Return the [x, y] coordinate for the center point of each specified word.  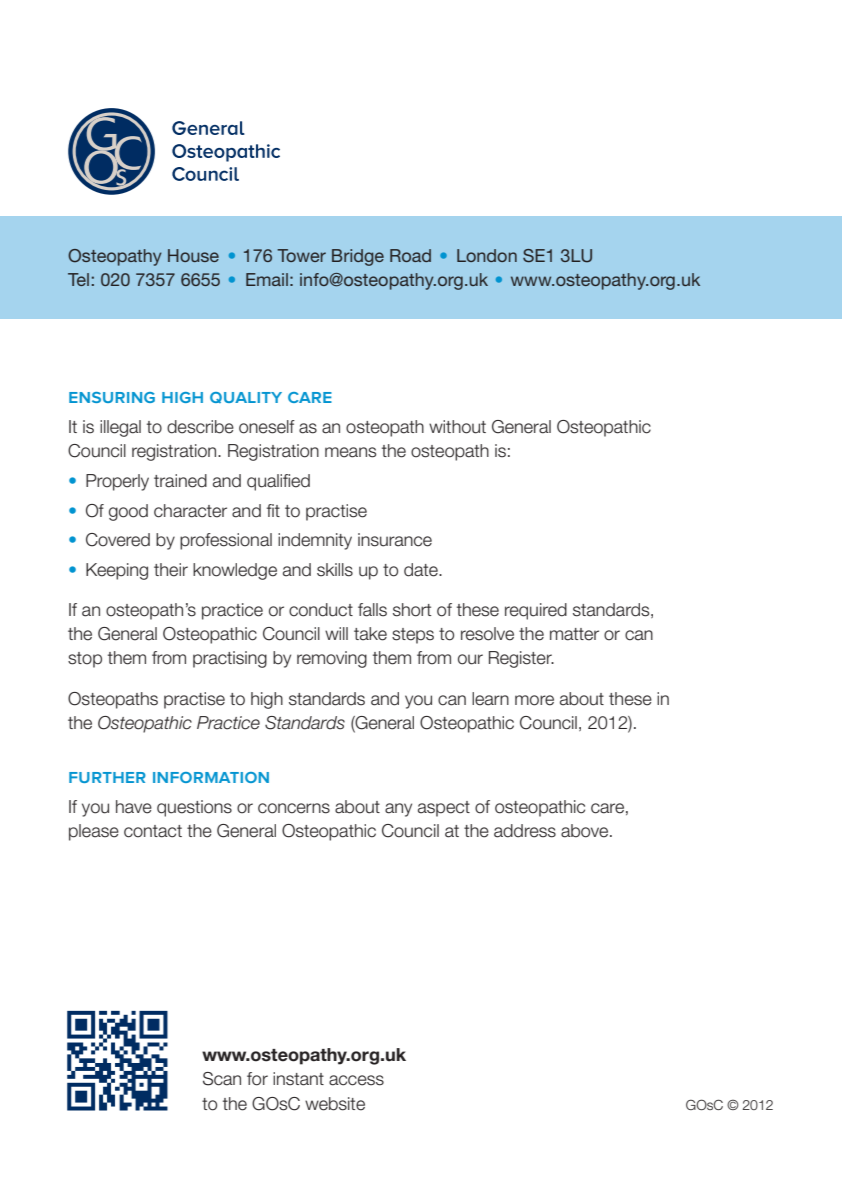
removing [332, 659]
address [525, 831]
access [356, 1080]
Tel [78, 279]
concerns [294, 808]
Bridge [358, 257]
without [457, 427]
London [487, 255]
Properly [117, 482]
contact [153, 831]
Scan [222, 1079]
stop [85, 660]
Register [521, 659]
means [350, 452]
